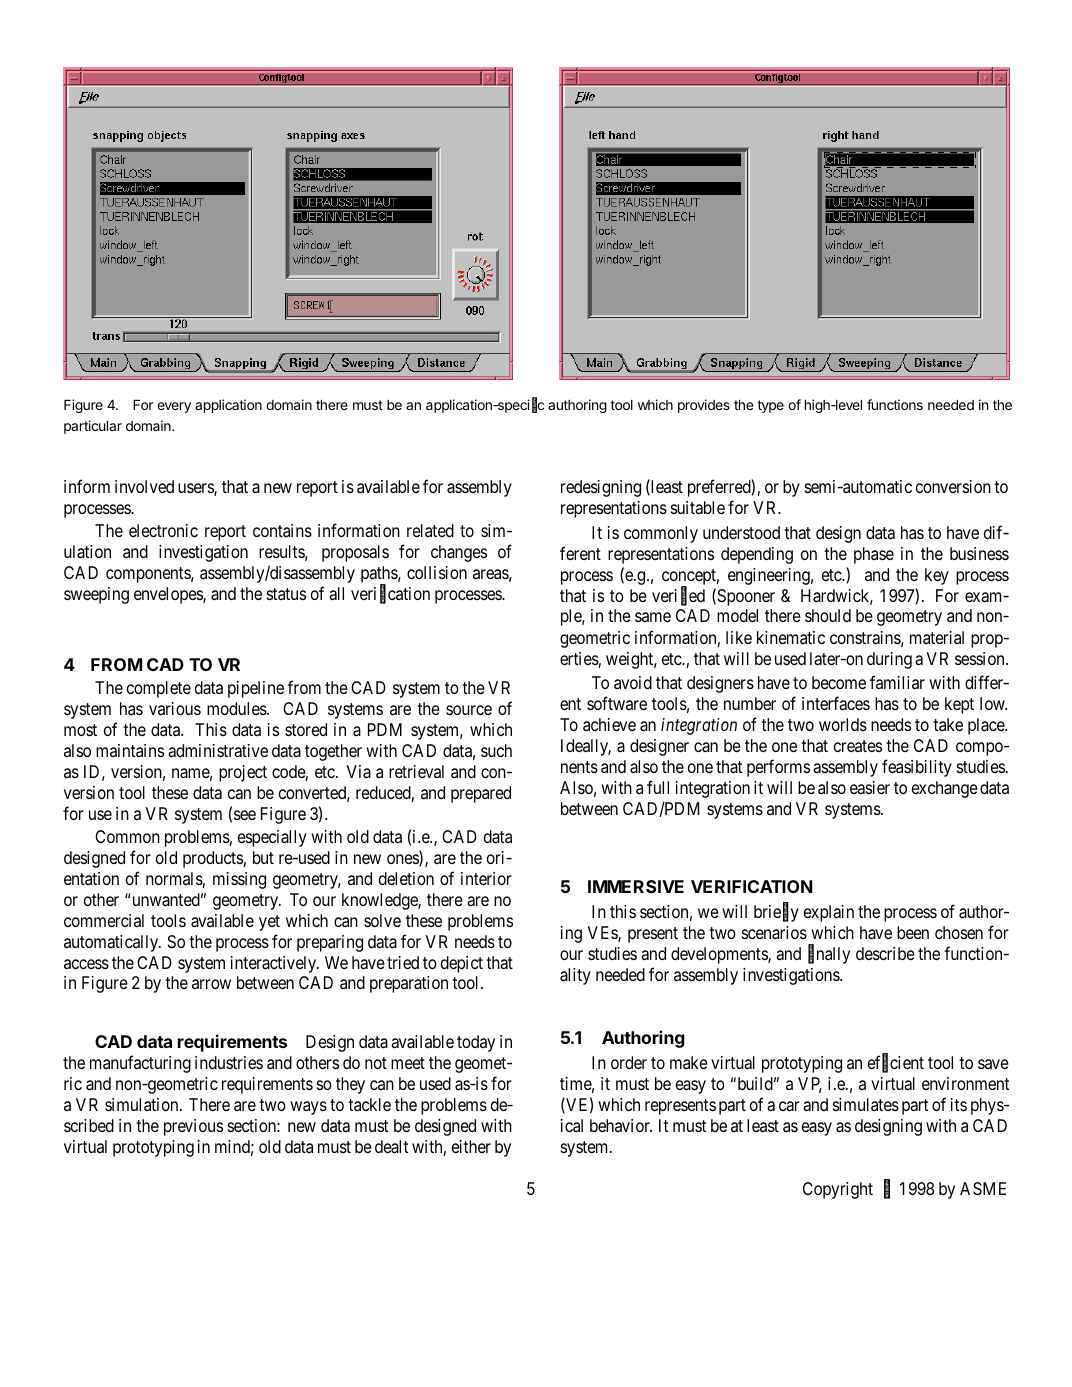 This page has width=1072, height=1387. What do you see at coordinates (870, 788) in the page?
I see `easier` at bounding box center [870, 788].
